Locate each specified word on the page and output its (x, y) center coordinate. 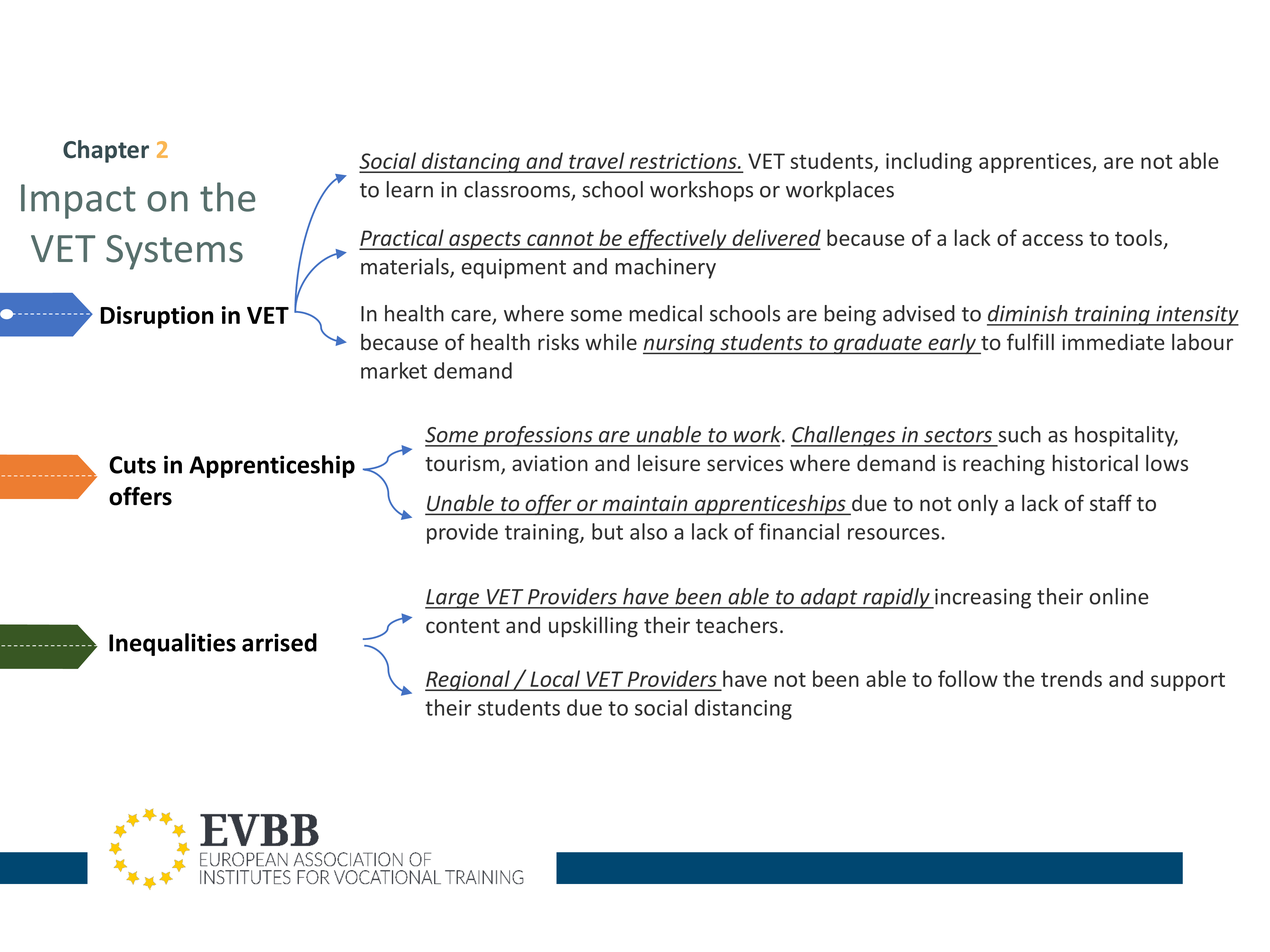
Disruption (157, 317)
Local (555, 680)
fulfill (1030, 341)
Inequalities (172, 644)
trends (1071, 678)
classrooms (518, 190)
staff (1111, 502)
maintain (645, 504)
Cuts (132, 465)
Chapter (106, 151)
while (611, 342)
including (929, 162)
